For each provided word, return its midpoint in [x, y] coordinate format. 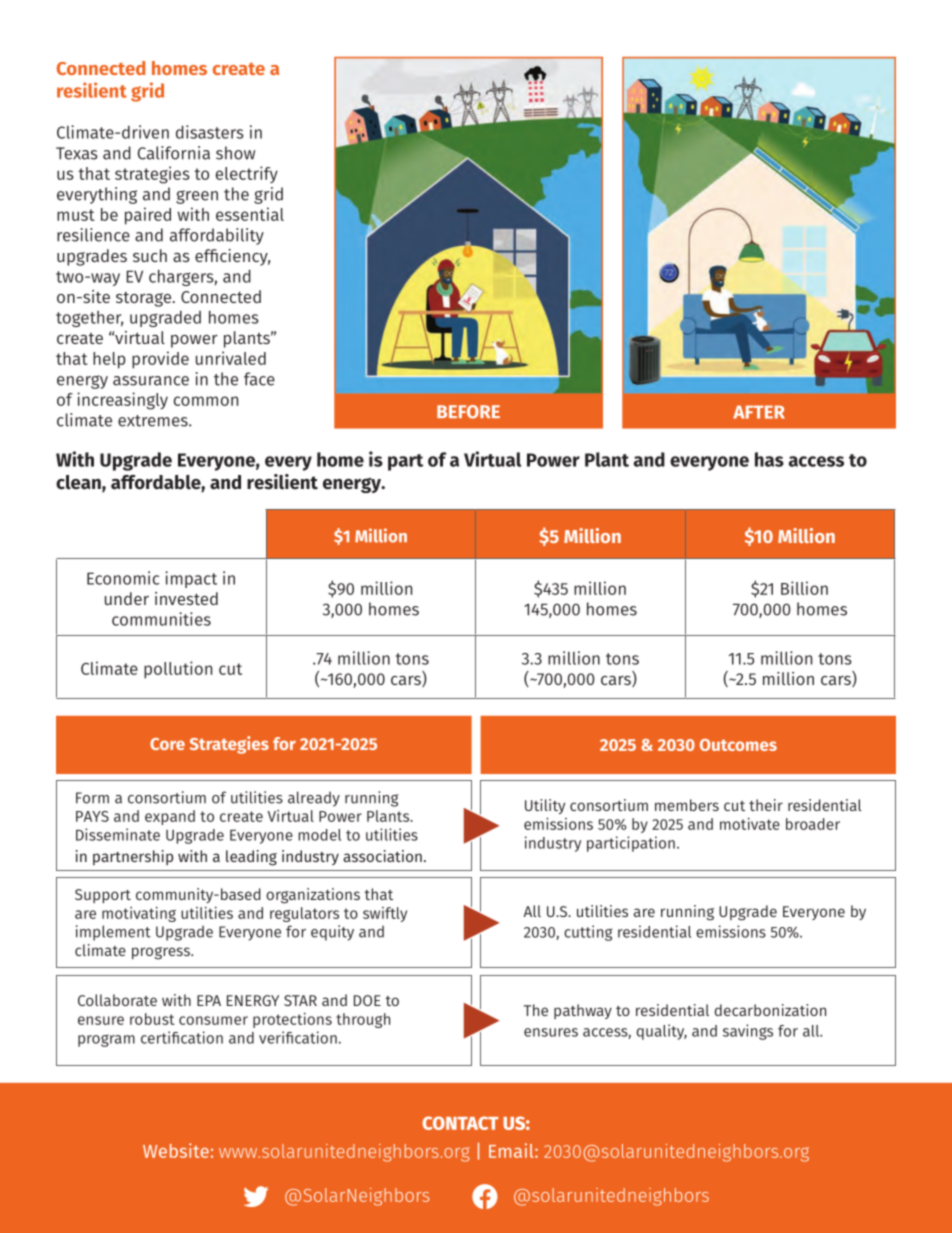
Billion [804, 588]
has [769, 459]
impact [191, 579]
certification [182, 1037]
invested [186, 598]
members [687, 805]
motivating [139, 914]
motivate [750, 824]
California [174, 153]
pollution [178, 670]
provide [160, 360]
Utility [545, 806]
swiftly [385, 914]
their [766, 805]
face [259, 379]
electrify [247, 174]
